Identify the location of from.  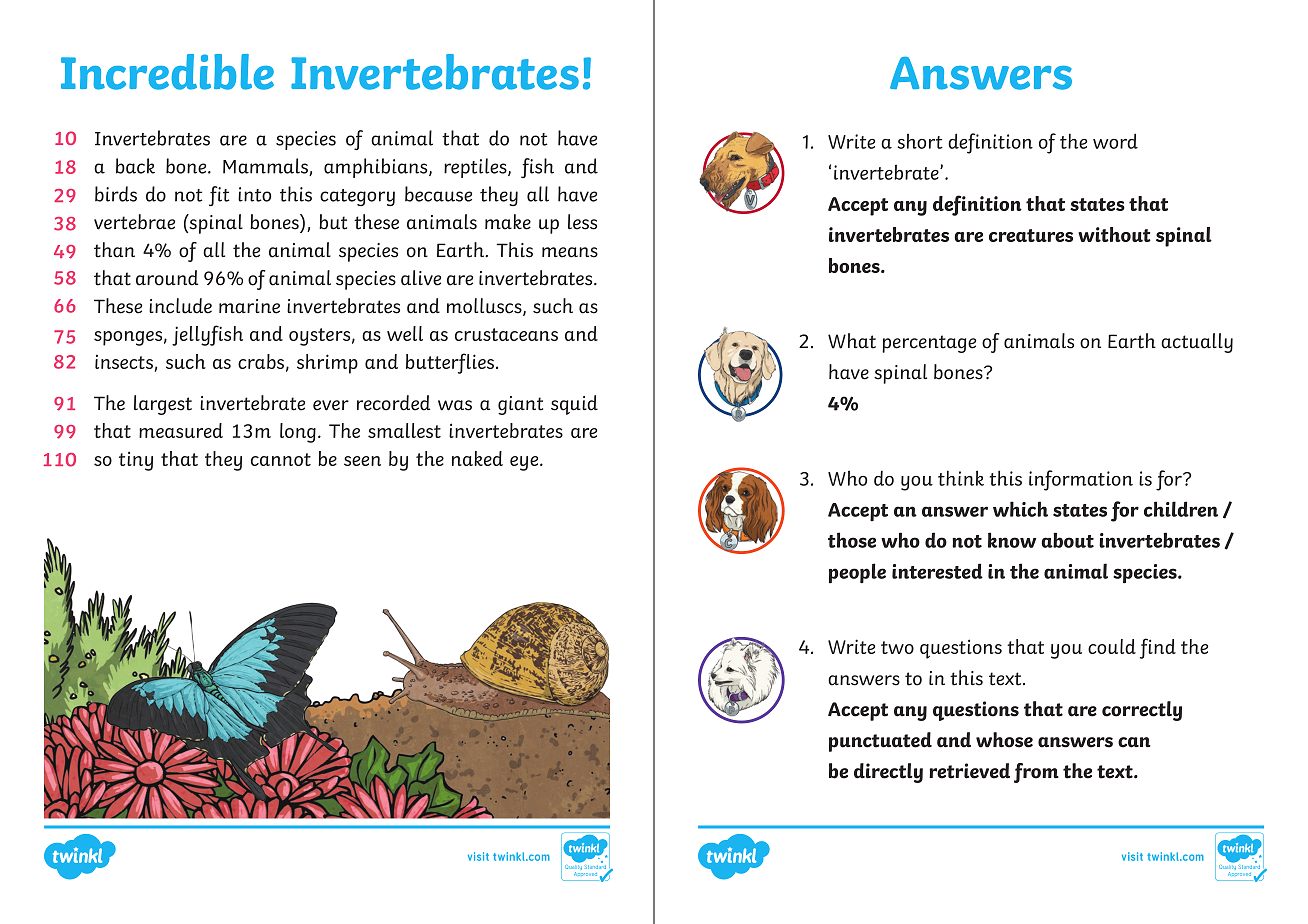
(1036, 773).
